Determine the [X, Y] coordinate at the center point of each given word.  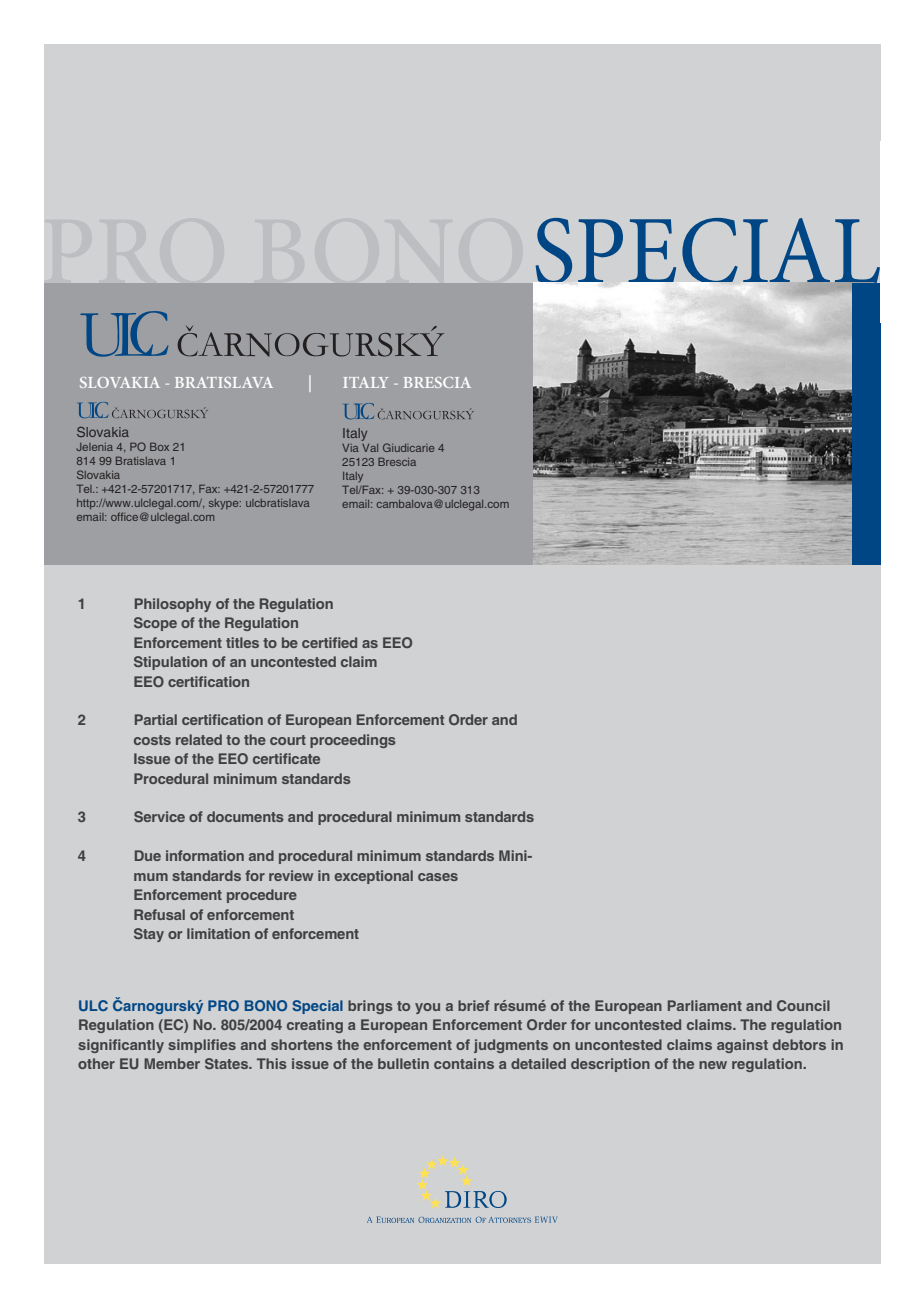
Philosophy [173, 605]
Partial [156, 719]
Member [172, 1063]
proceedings [353, 741]
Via [350, 448]
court [288, 740]
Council [803, 1005]
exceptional [373, 877]
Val [370, 448]
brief [474, 1005]
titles [242, 642]
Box [159, 446]
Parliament [705, 1005]
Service [159, 816]
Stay [149, 935]
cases [438, 877]
